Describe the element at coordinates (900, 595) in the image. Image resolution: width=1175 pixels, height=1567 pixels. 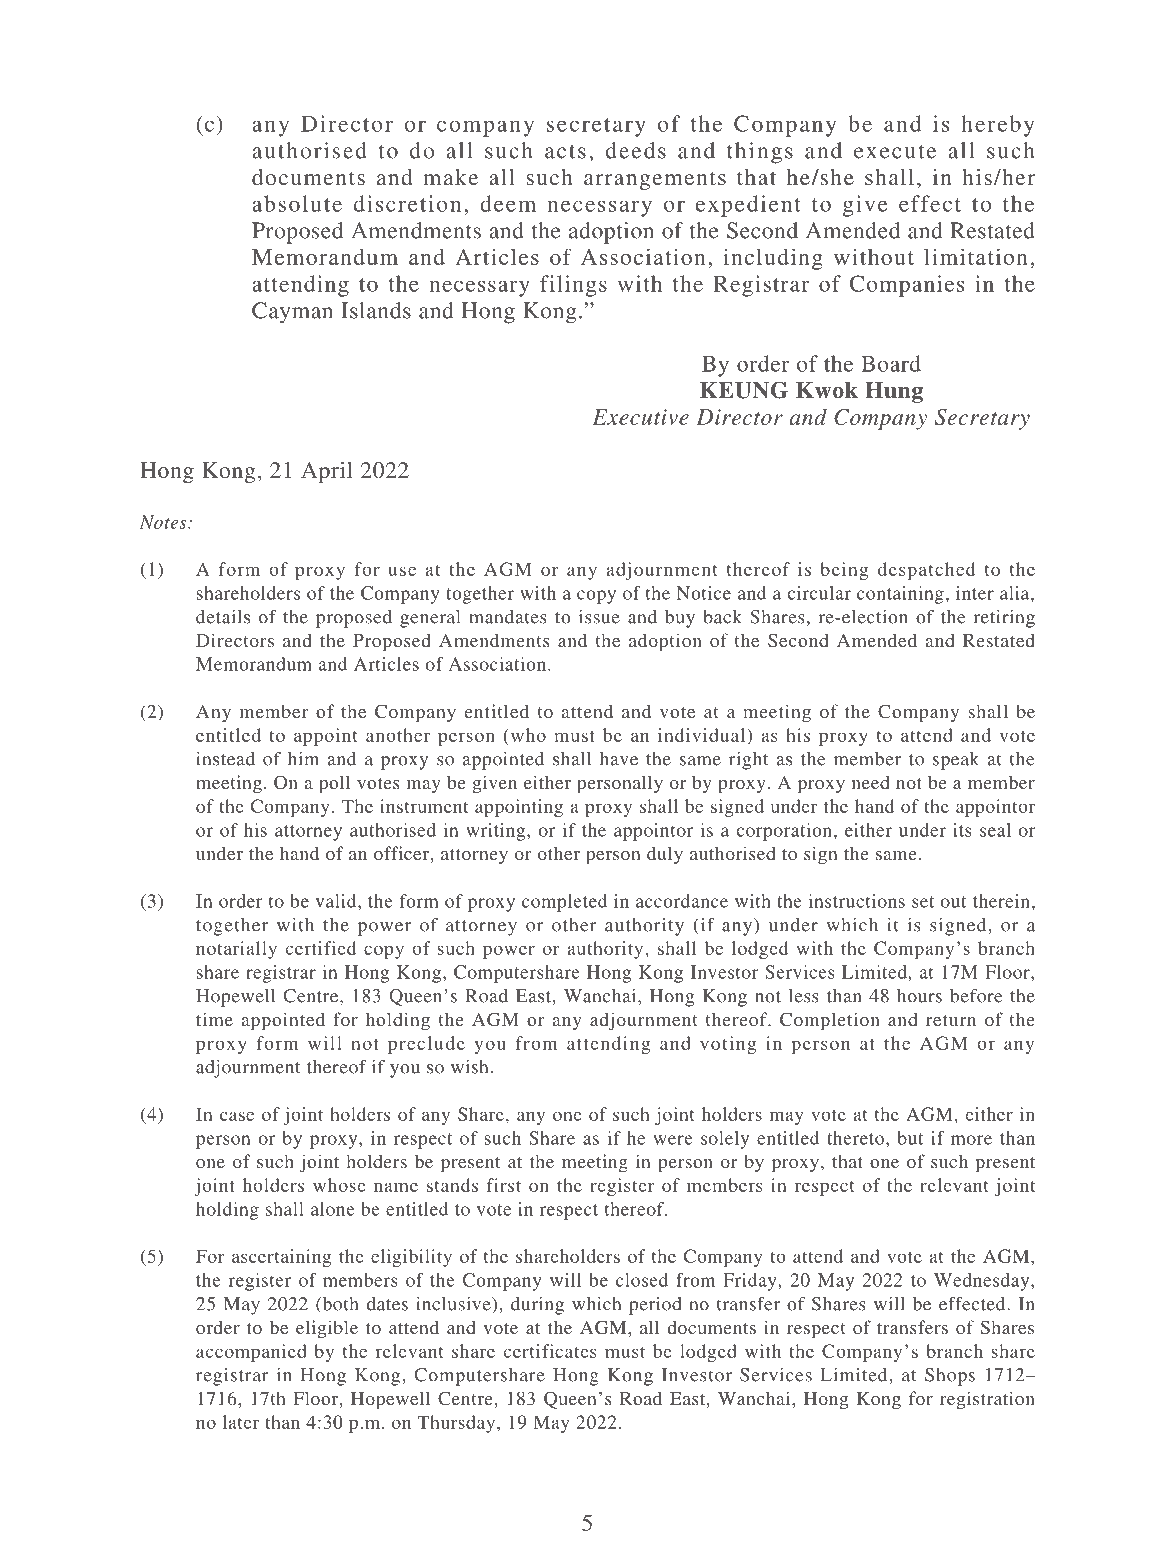
I see `containing` at that location.
